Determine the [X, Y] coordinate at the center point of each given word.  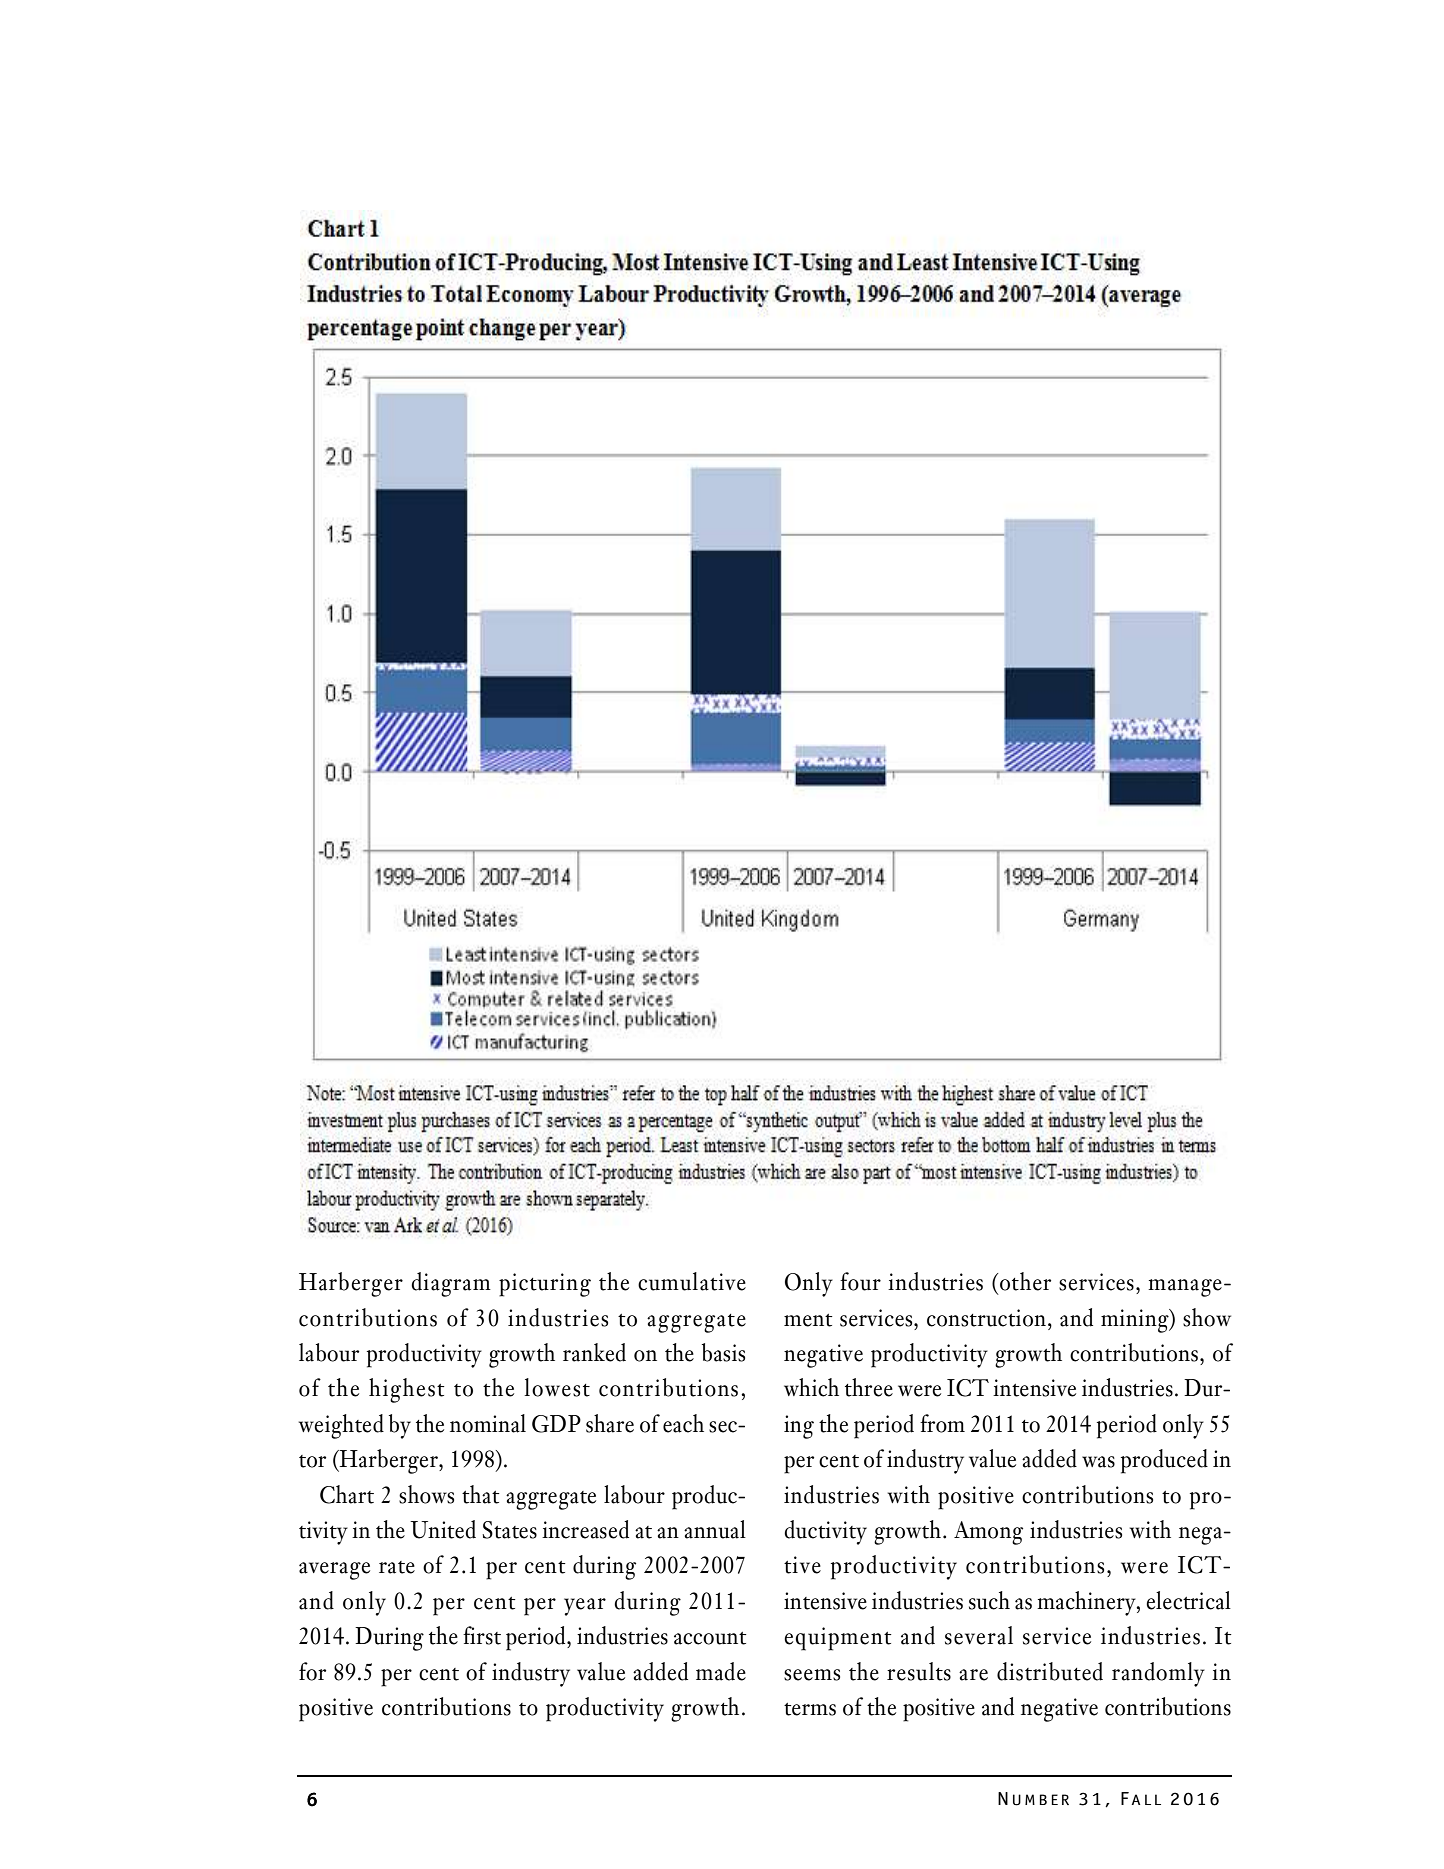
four [860, 1281]
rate [397, 1567]
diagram [451, 1284]
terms [810, 1709]
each [683, 1423]
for [312, 1671]
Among [988, 1533]
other [1025, 1281]
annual [715, 1529]
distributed [1050, 1671]
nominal [488, 1423]
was [1098, 1462]
